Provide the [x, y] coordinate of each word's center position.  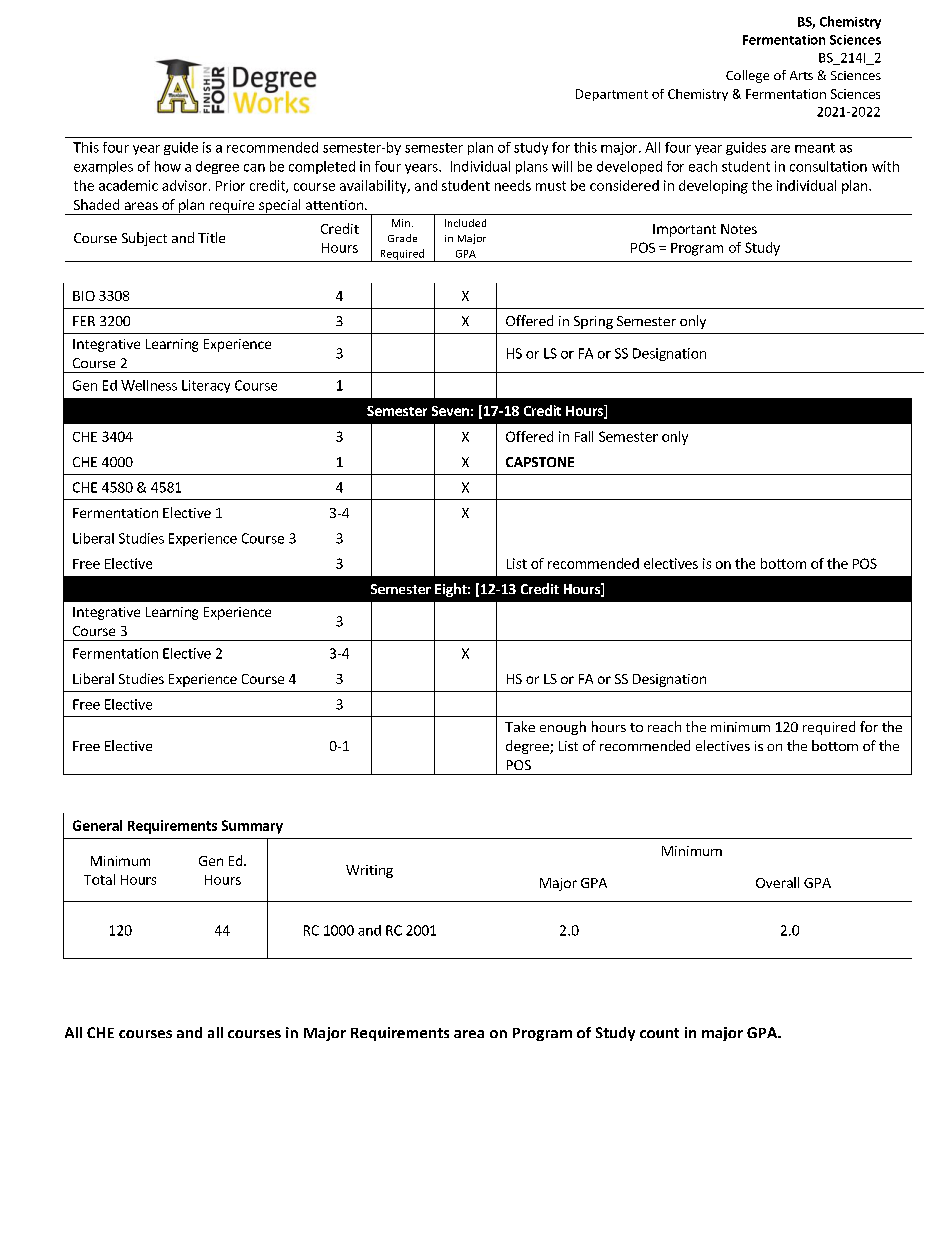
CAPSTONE [540, 462]
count [659, 1033]
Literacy [206, 386]
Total [99, 879]
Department [612, 95]
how [168, 166]
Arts [801, 75]
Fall [584, 436]
